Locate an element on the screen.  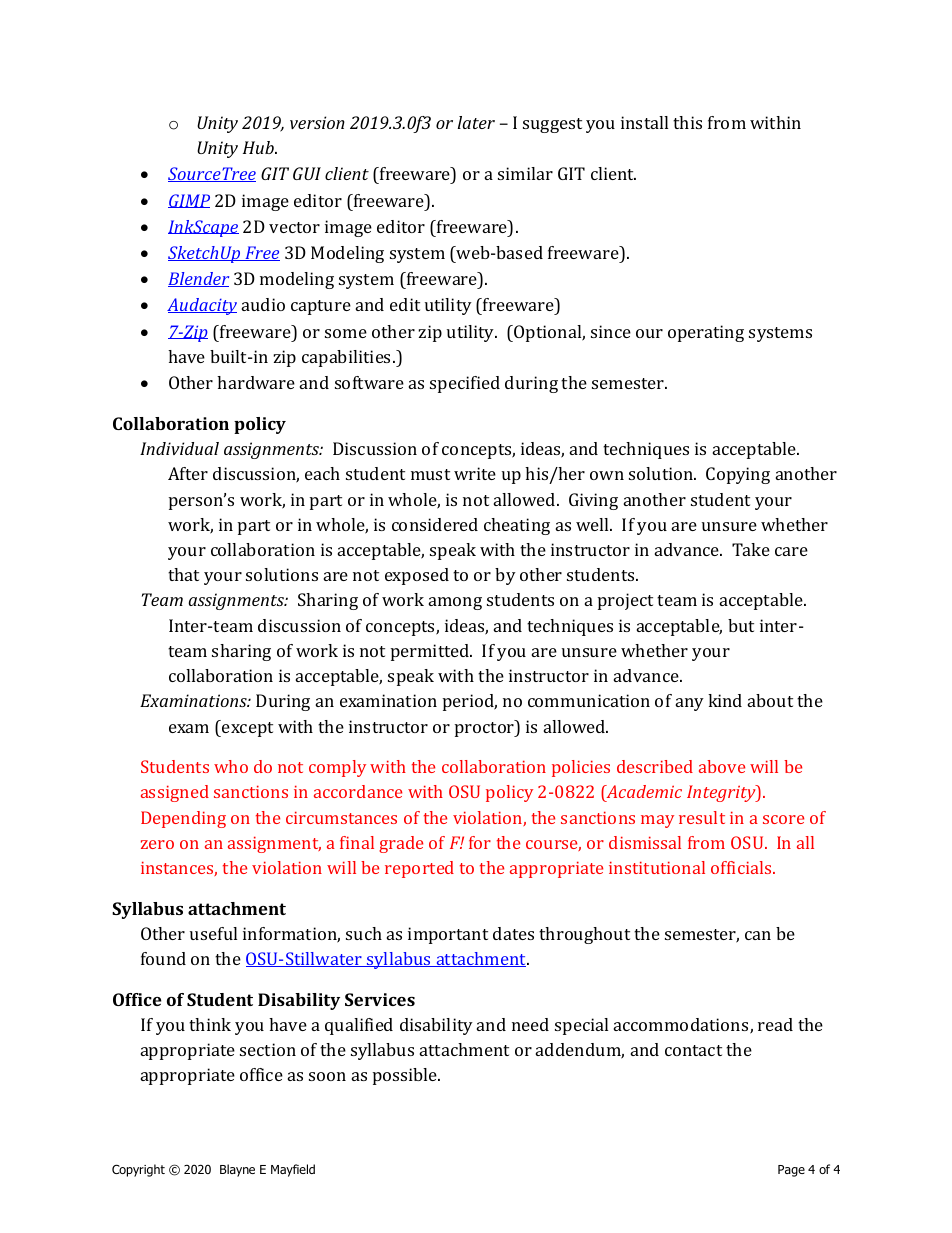
later is located at coordinates (476, 122).
